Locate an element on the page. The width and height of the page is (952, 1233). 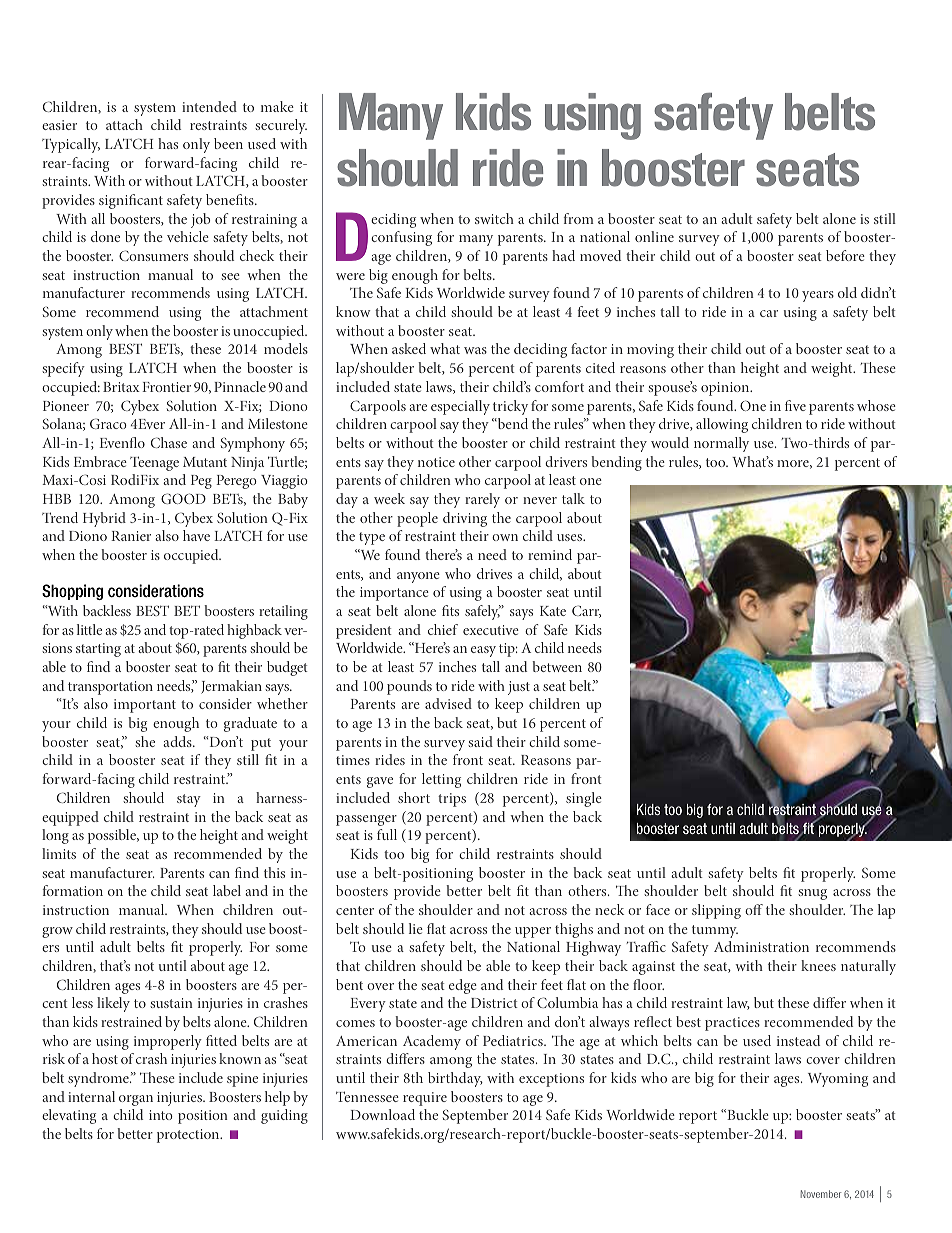
switch is located at coordinates (494, 218).
